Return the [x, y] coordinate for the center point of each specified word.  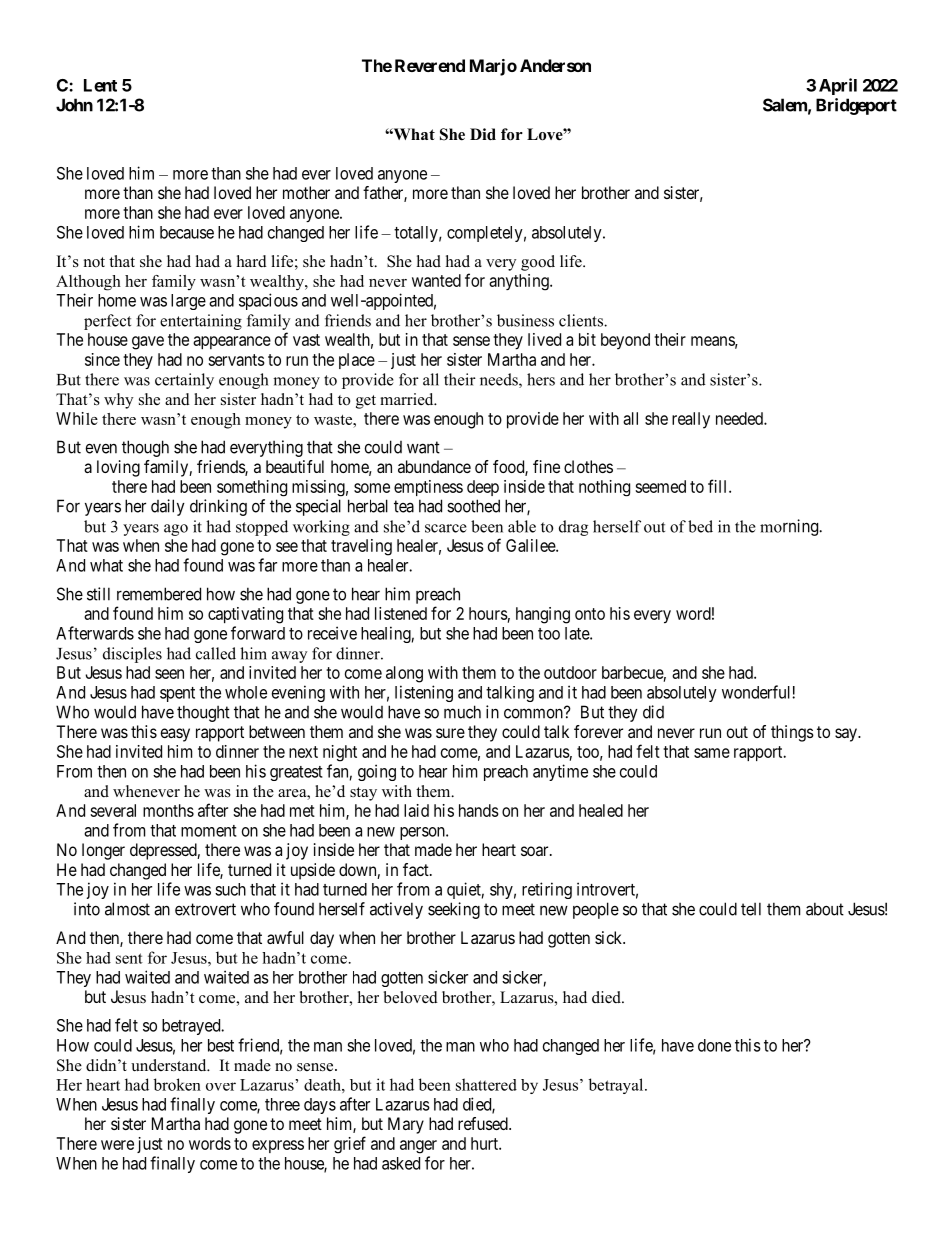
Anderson [555, 65]
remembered [159, 594]
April [838, 86]
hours [488, 613]
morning [790, 527]
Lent [100, 85]
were [117, 1145]
